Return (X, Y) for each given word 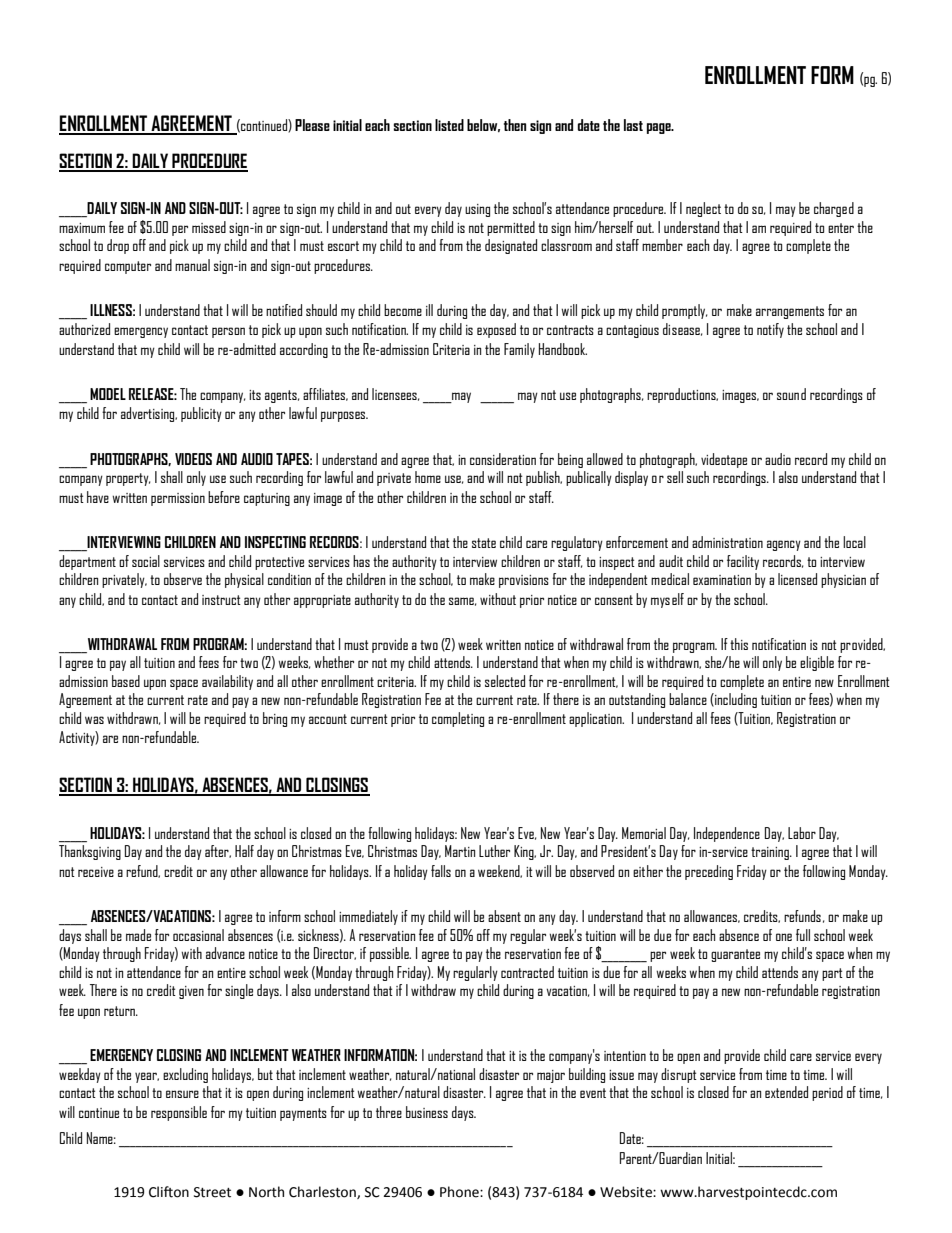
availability (227, 682)
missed (209, 227)
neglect (703, 209)
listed (449, 125)
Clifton (169, 1192)
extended (786, 1092)
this (739, 644)
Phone (460, 1192)
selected (505, 681)
